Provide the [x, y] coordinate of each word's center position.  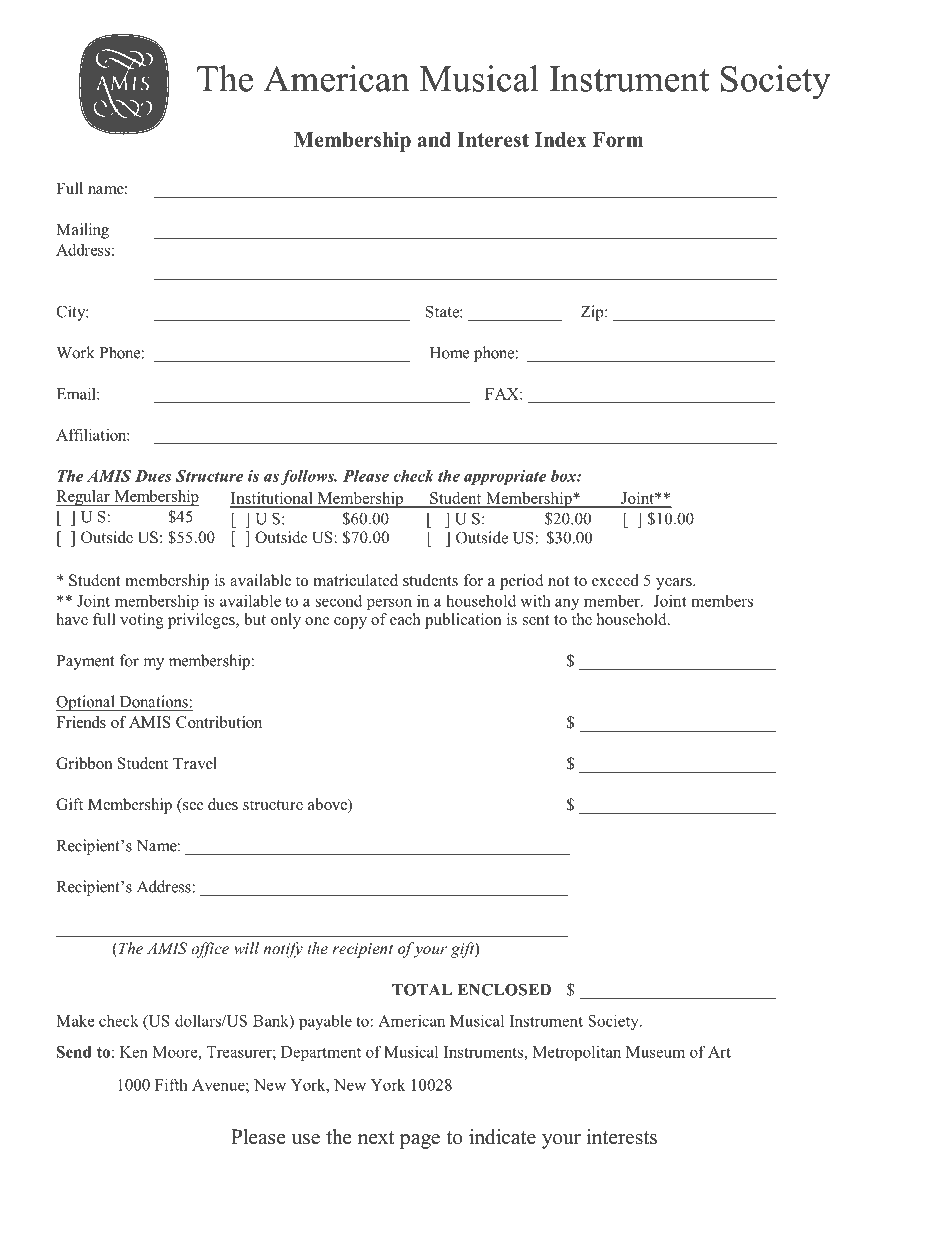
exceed [615, 580]
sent [536, 620]
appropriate [505, 477]
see [192, 807]
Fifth [171, 1084]
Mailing [82, 231]
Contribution [219, 722]
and [434, 139]
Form [618, 139]
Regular [84, 498]
